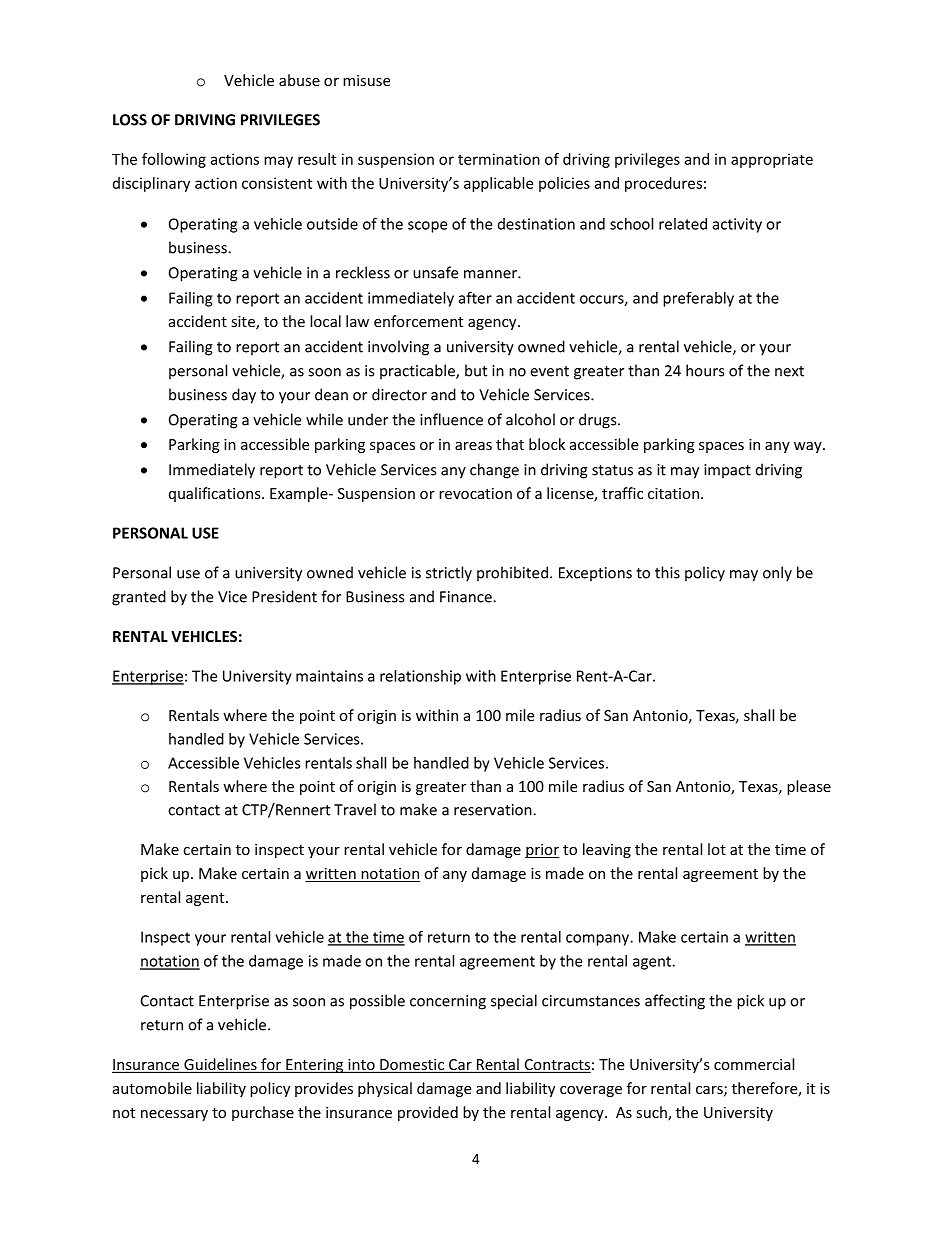  Describe the element at coordinates (494, 810) in the screenshot. I see `reservation` at that location.
